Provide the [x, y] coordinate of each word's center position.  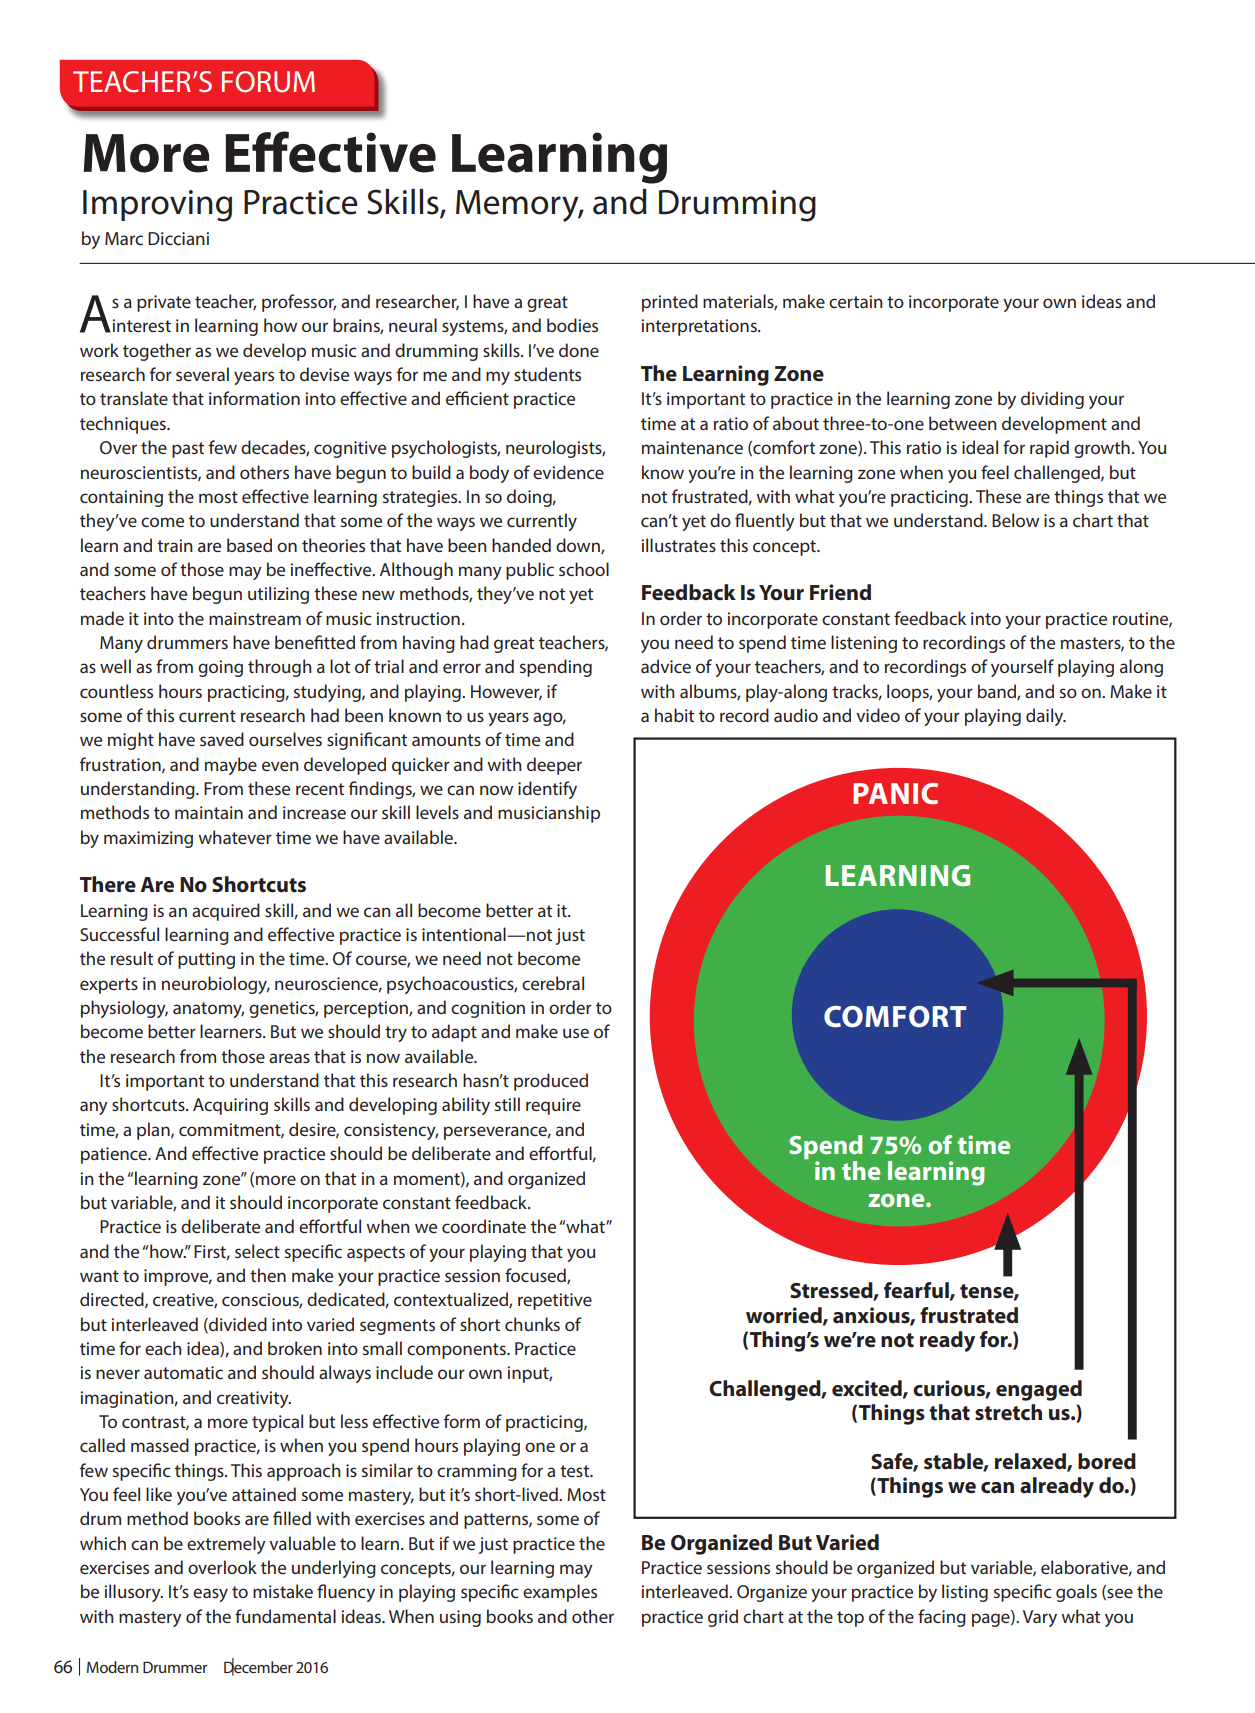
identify [547, 790]
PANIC [895, 794]
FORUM [268, 82]
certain [856, 301]
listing [965, 1593]
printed [670, 303]
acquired [226, 912]
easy [210, 1595]
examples [560, 1593]
